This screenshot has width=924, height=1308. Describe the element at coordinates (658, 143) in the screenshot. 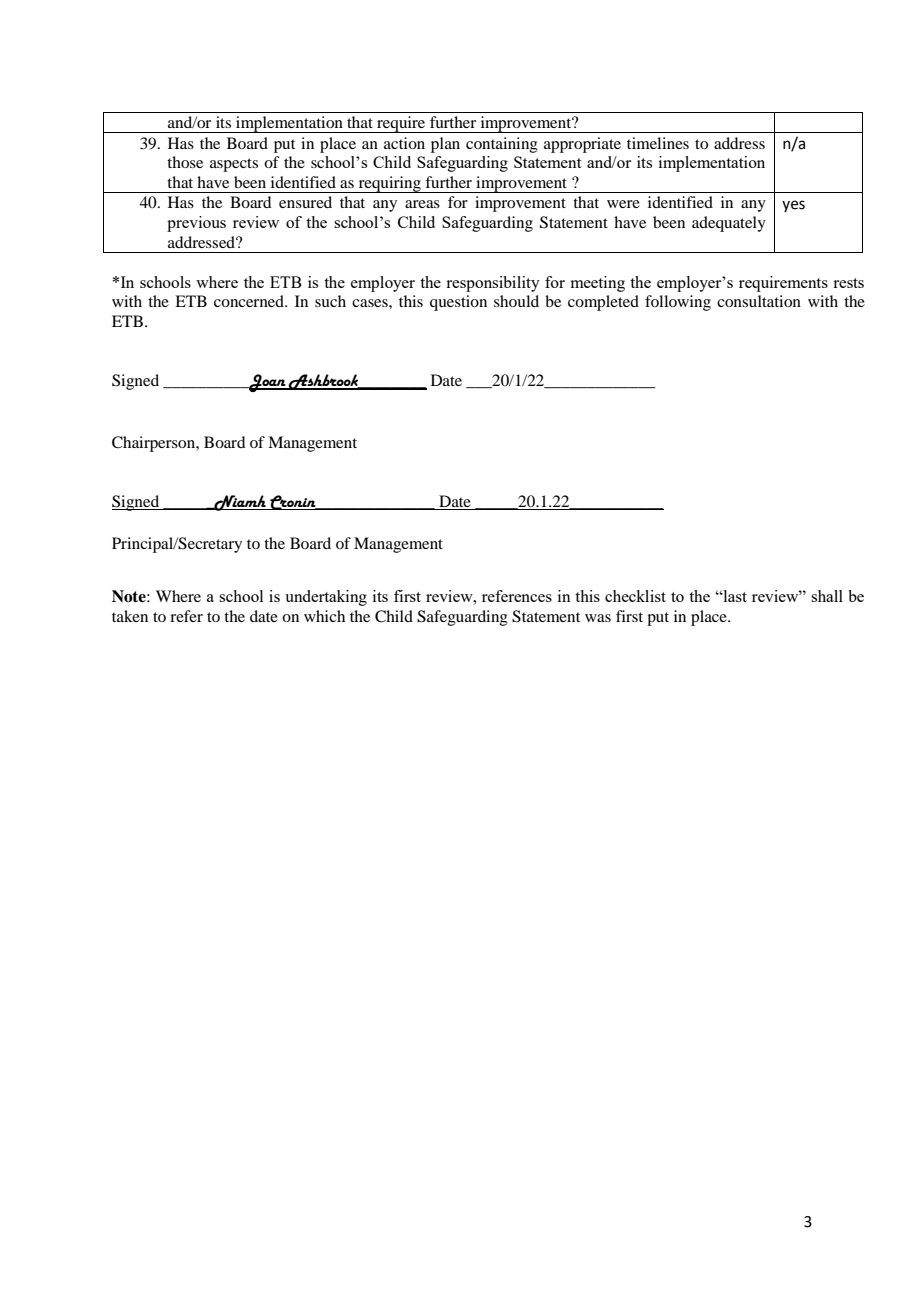

I see `timelines` at that location.
